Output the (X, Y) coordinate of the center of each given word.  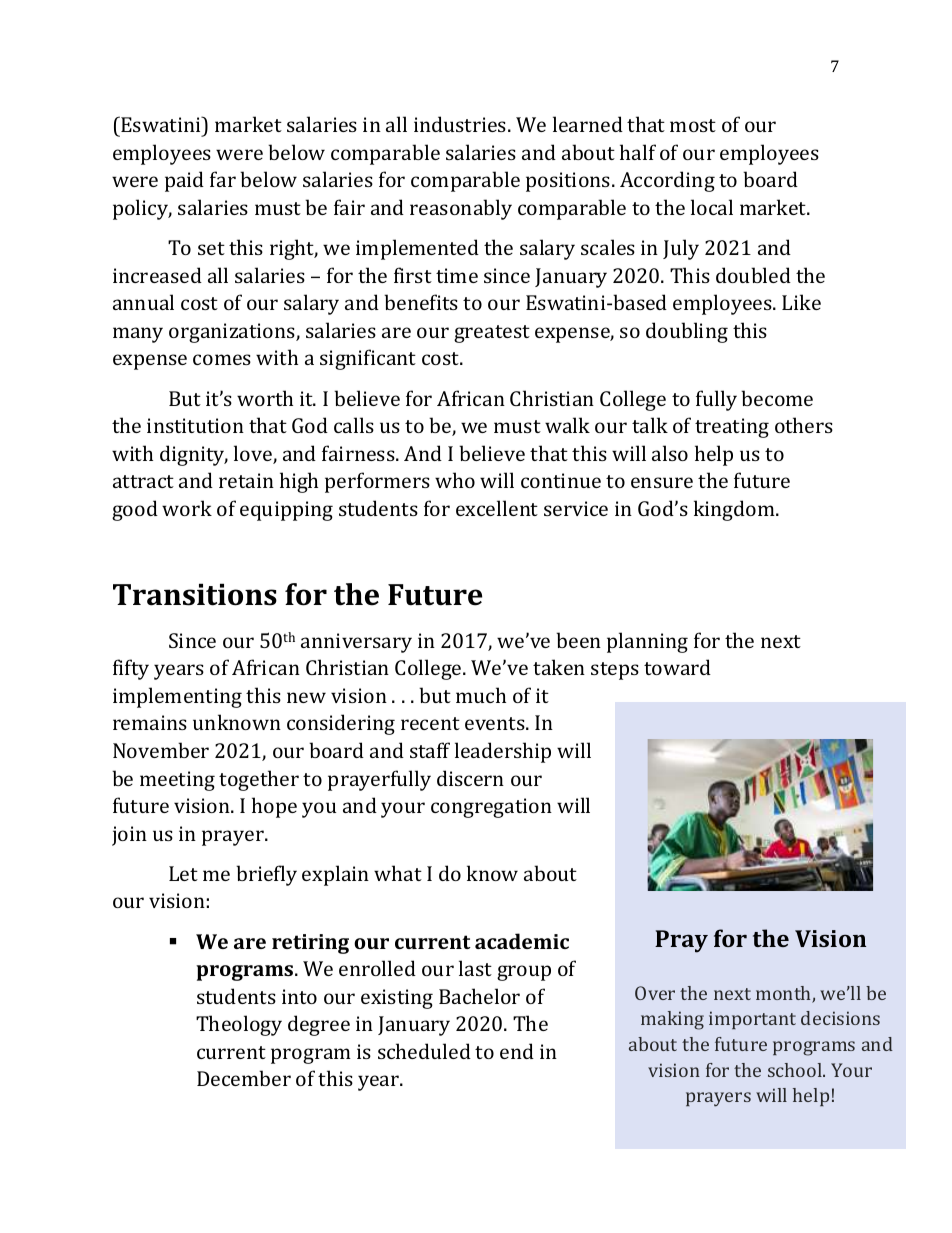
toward (677, 667)
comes (222, 359)
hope (274, 807)
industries (461, 124)
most (693, 125)
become (777, 398)
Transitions (195, 594)
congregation (491, 808)
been (578, 640)
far (223, 179)
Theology (239, 1025)
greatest (492, 334)
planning (647, 642)
